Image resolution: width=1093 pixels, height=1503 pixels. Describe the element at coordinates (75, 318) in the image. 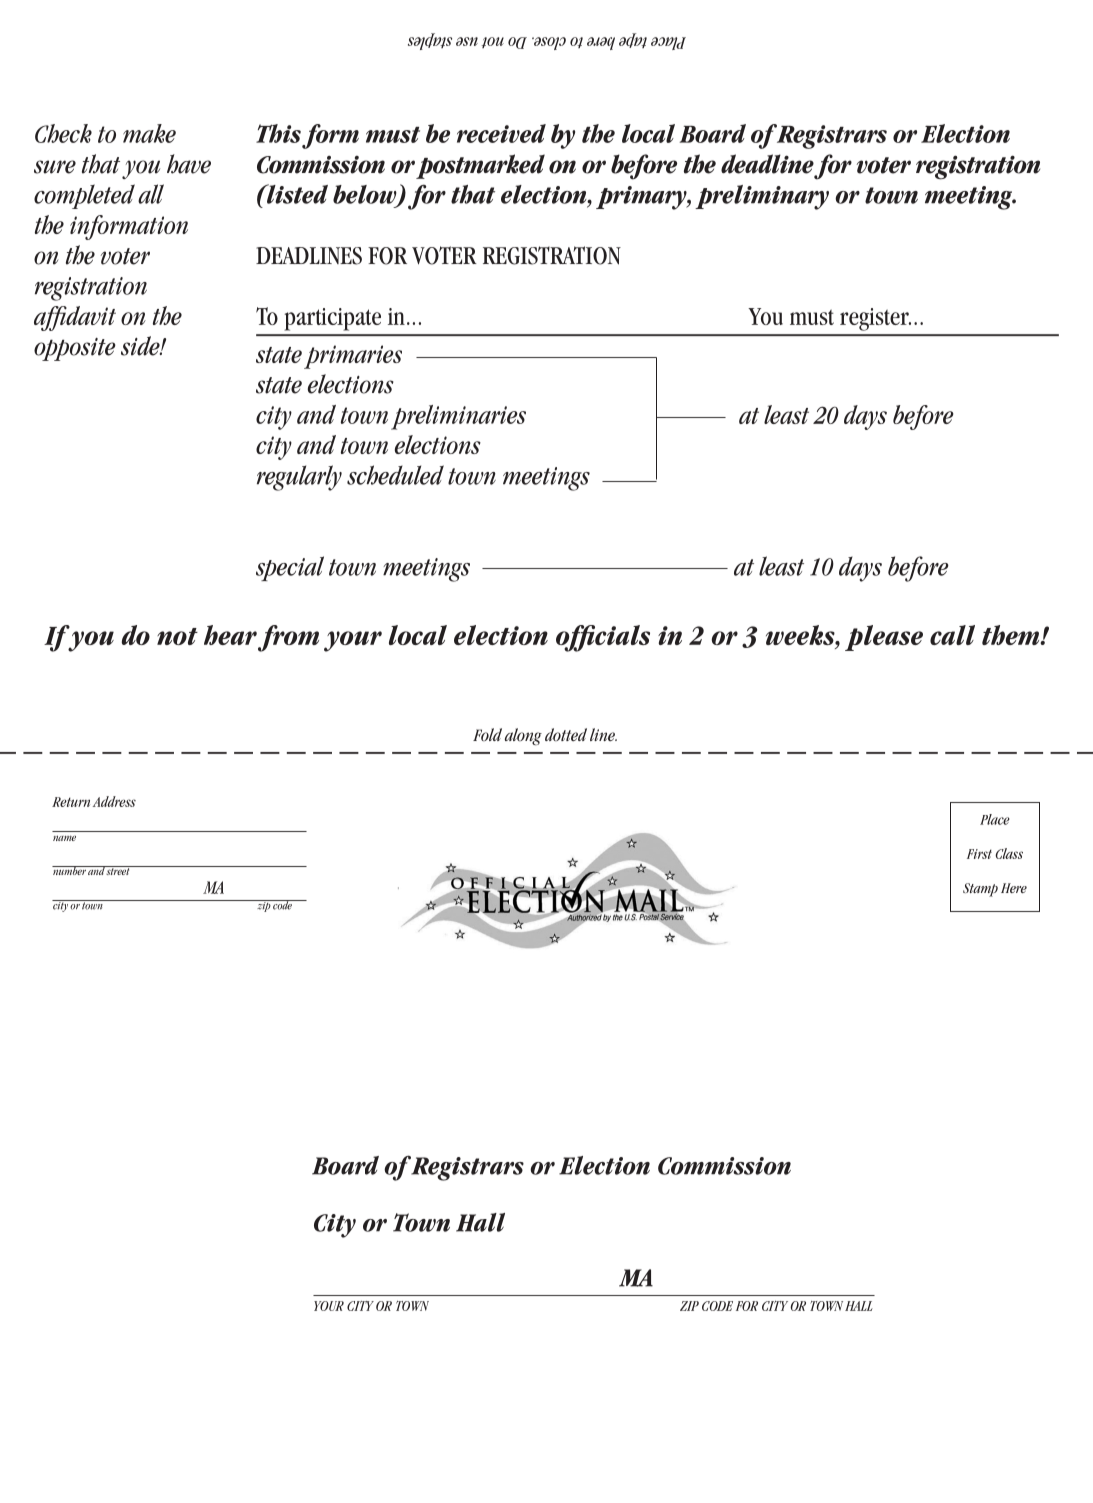

I see `affidavit` at that location.
